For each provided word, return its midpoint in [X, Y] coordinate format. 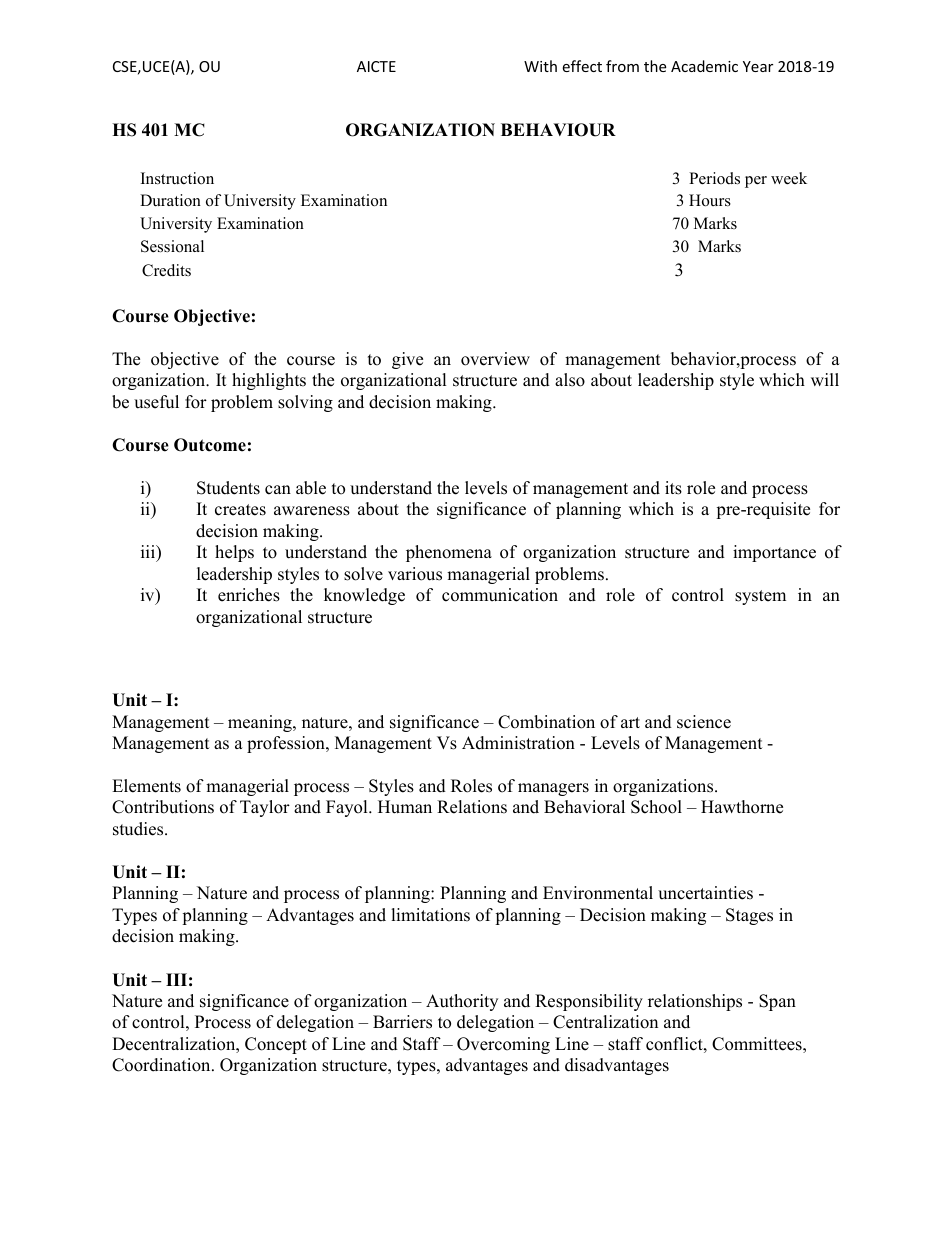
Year [758, 66]
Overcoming [503, 1045]
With [540, 66]
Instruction [177, 178]
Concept [276, 1045]
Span [777, 1002]
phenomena [449, 553]
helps [234, 553]
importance [774, 553]
